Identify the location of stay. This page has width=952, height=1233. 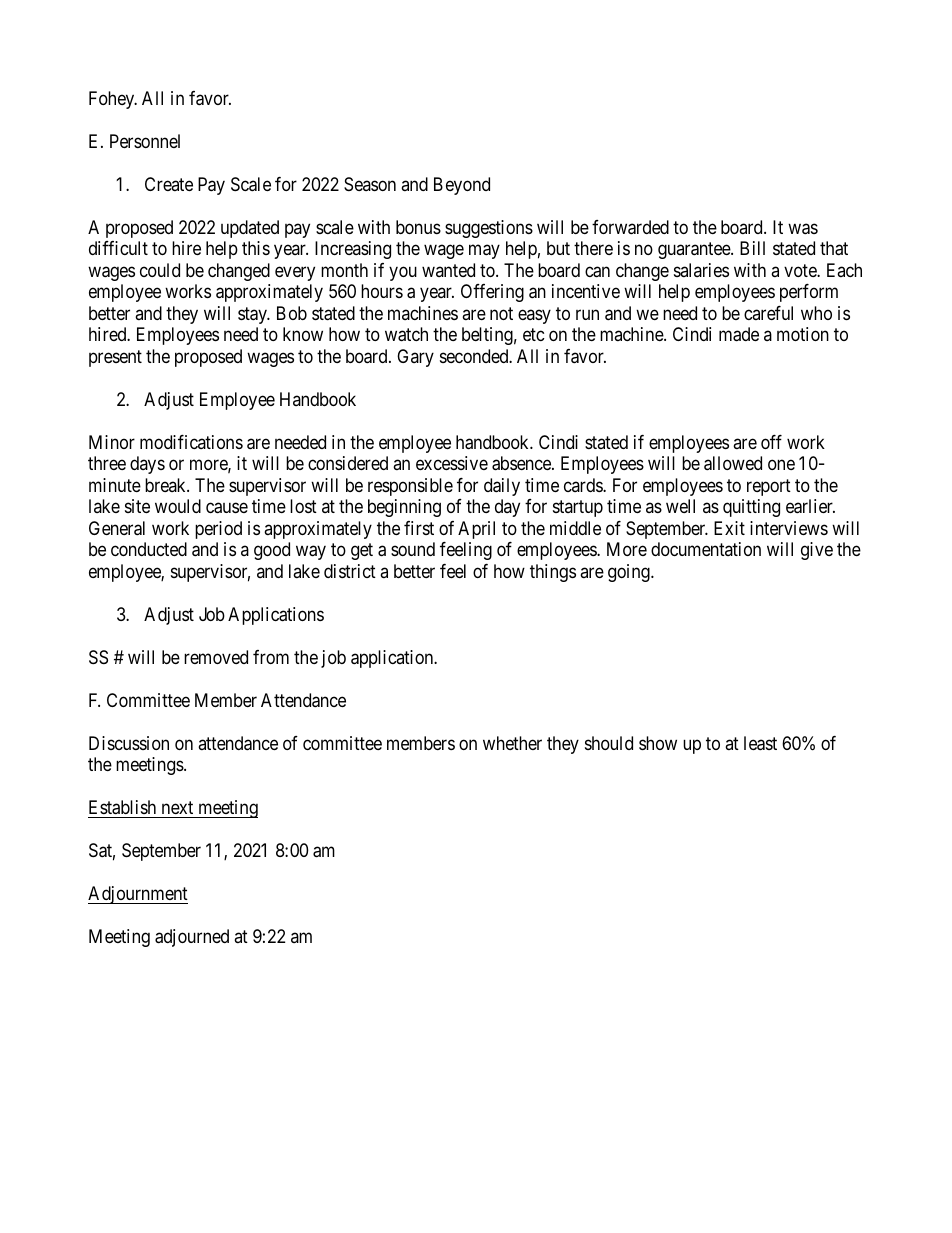
(253, 315).
